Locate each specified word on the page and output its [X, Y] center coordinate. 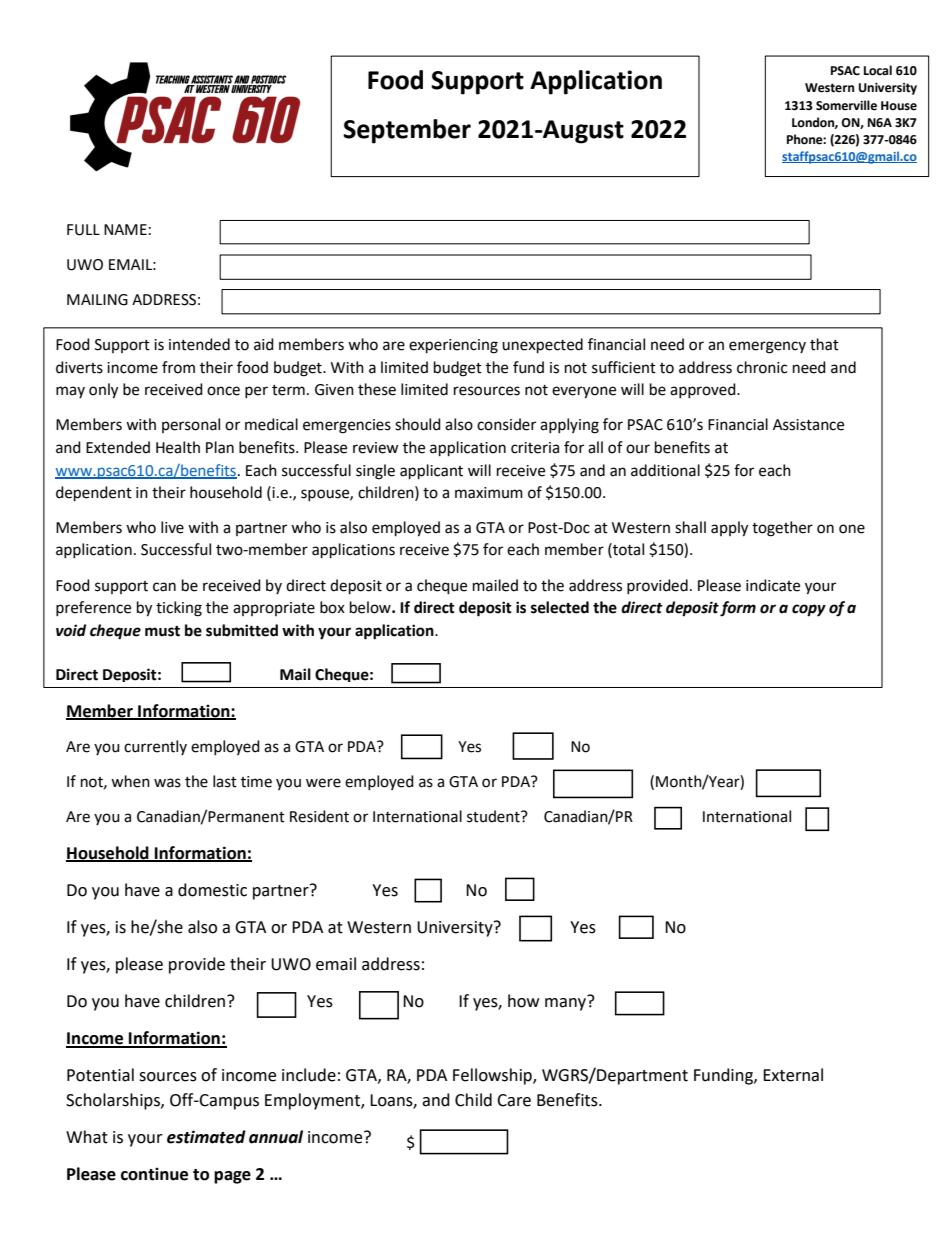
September [407, 131]
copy [809, 610]
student [494, 816]
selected [560, 607]
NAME [125, 229]
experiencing [453, 346]
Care [514, 1100]
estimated [206, 1137]
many [567, 1003]
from [178, 367]
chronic [762, 367]
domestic [212, 890]
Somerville [846, 105]
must [162, 631]
